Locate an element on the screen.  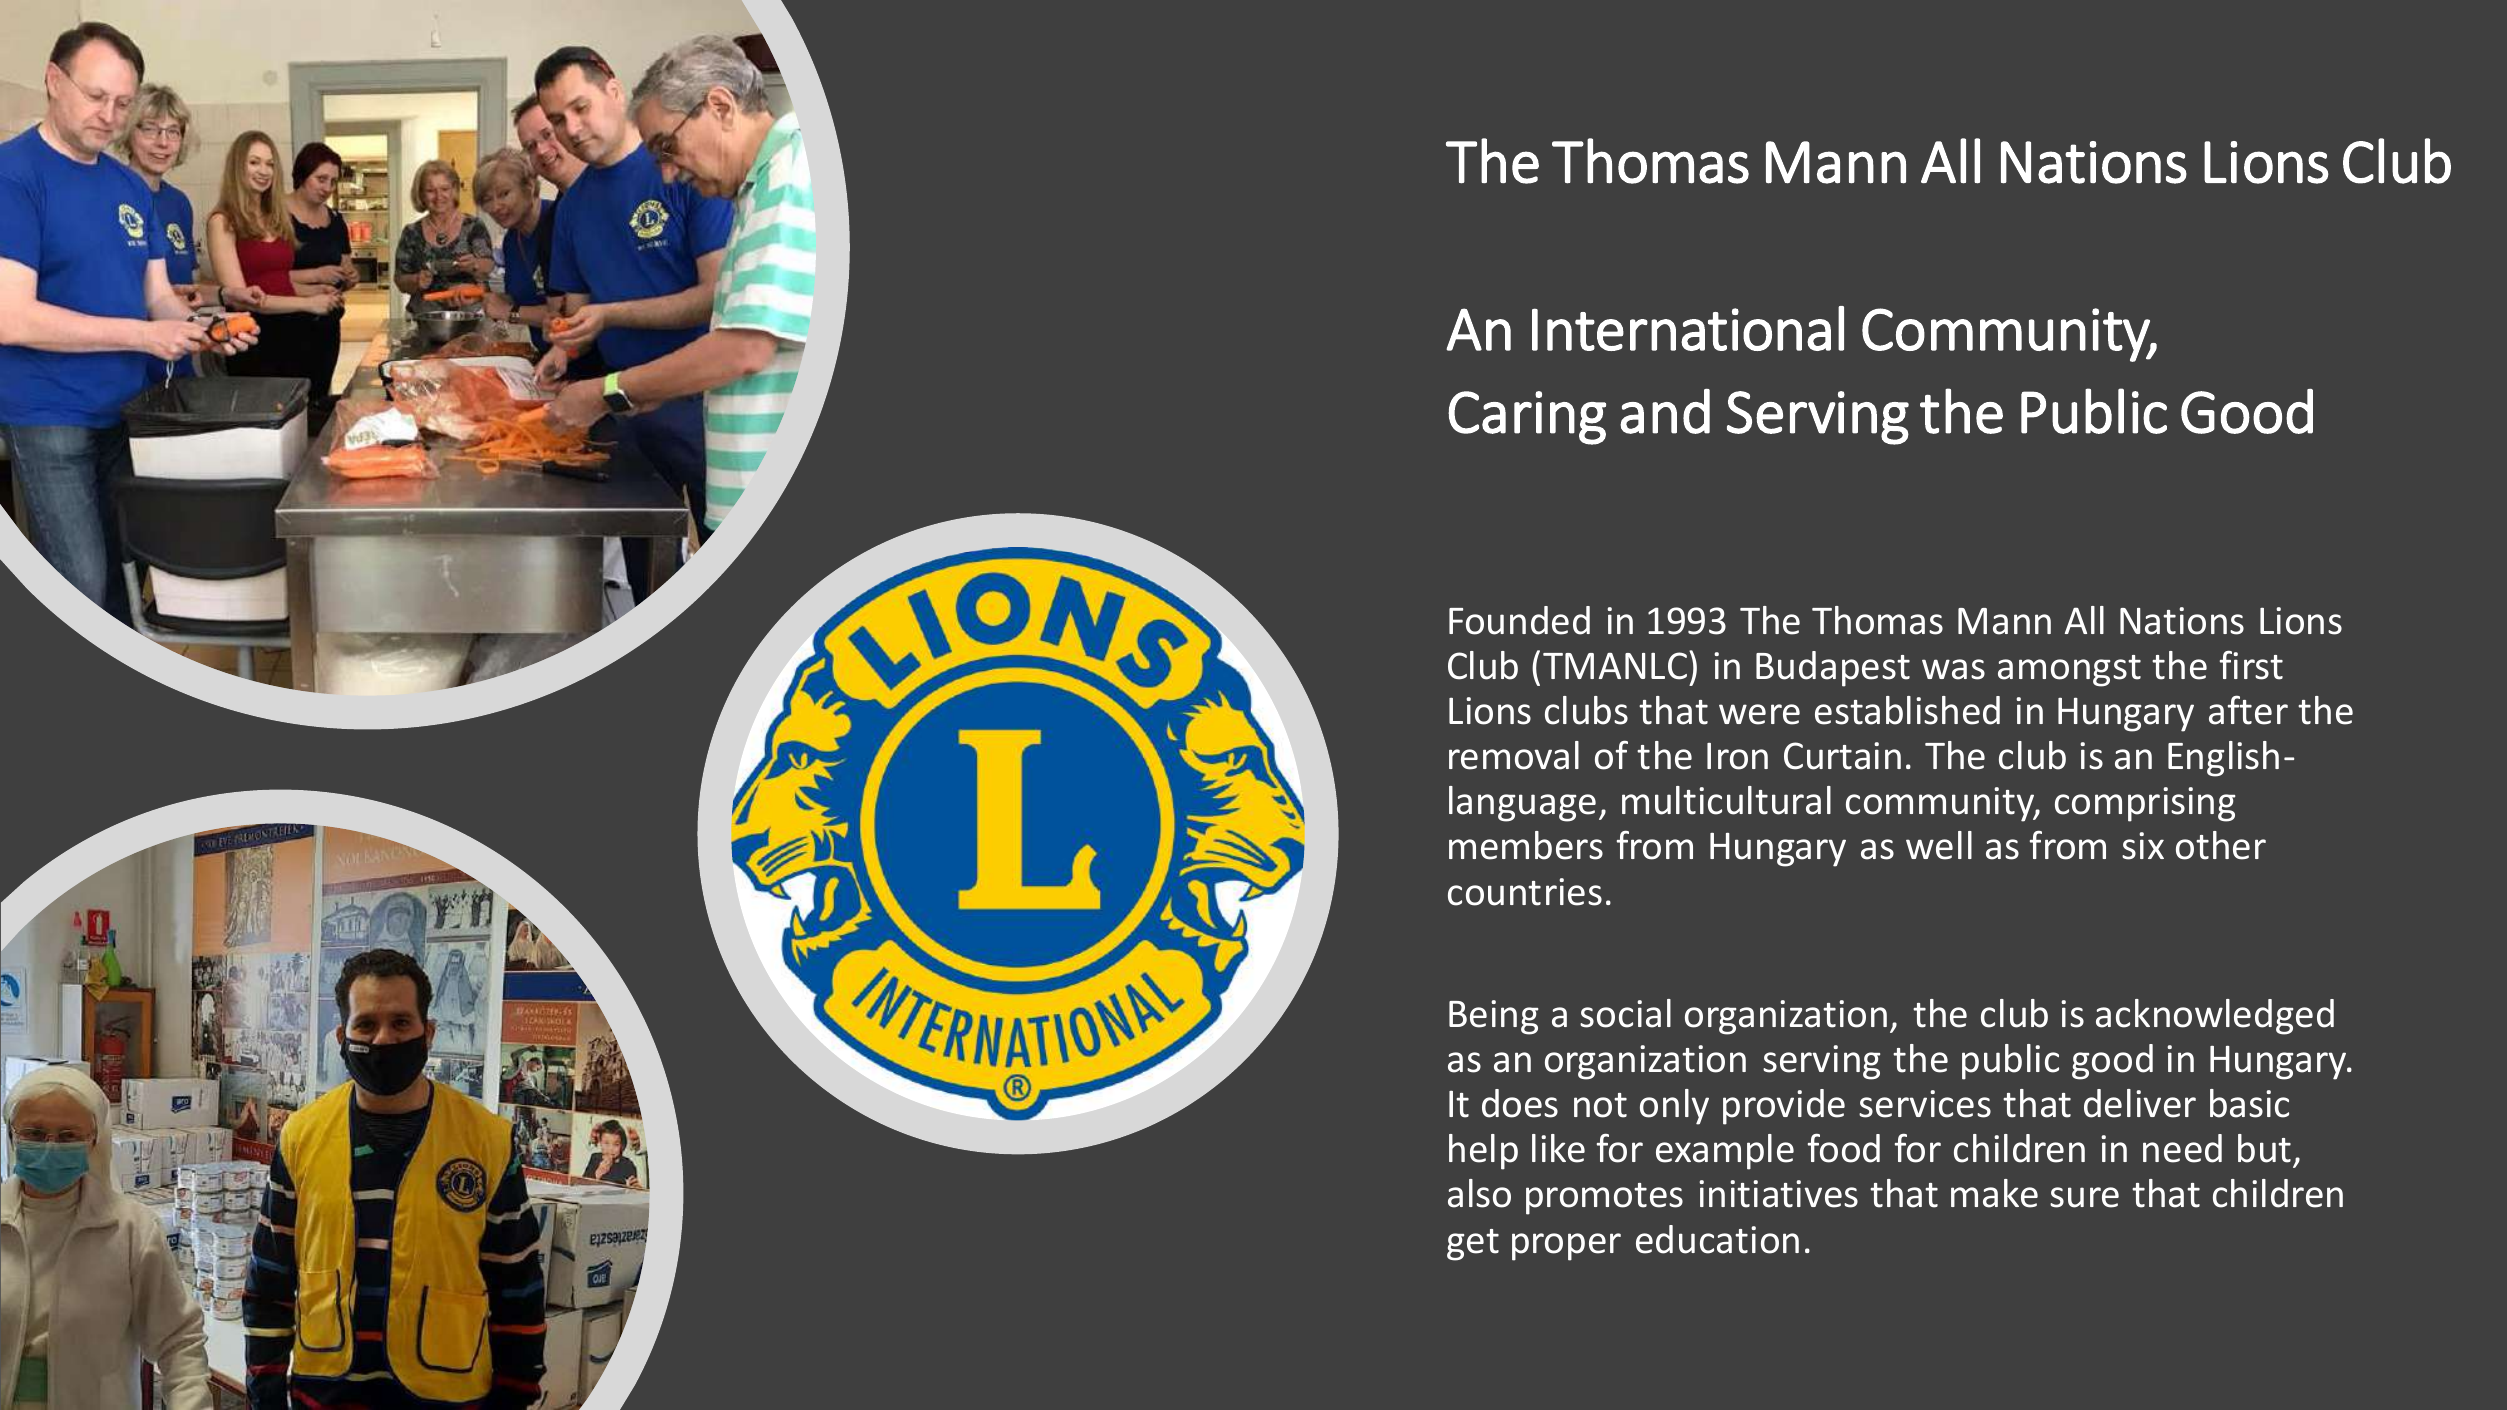
and is located at coordinates (1665, 411).
